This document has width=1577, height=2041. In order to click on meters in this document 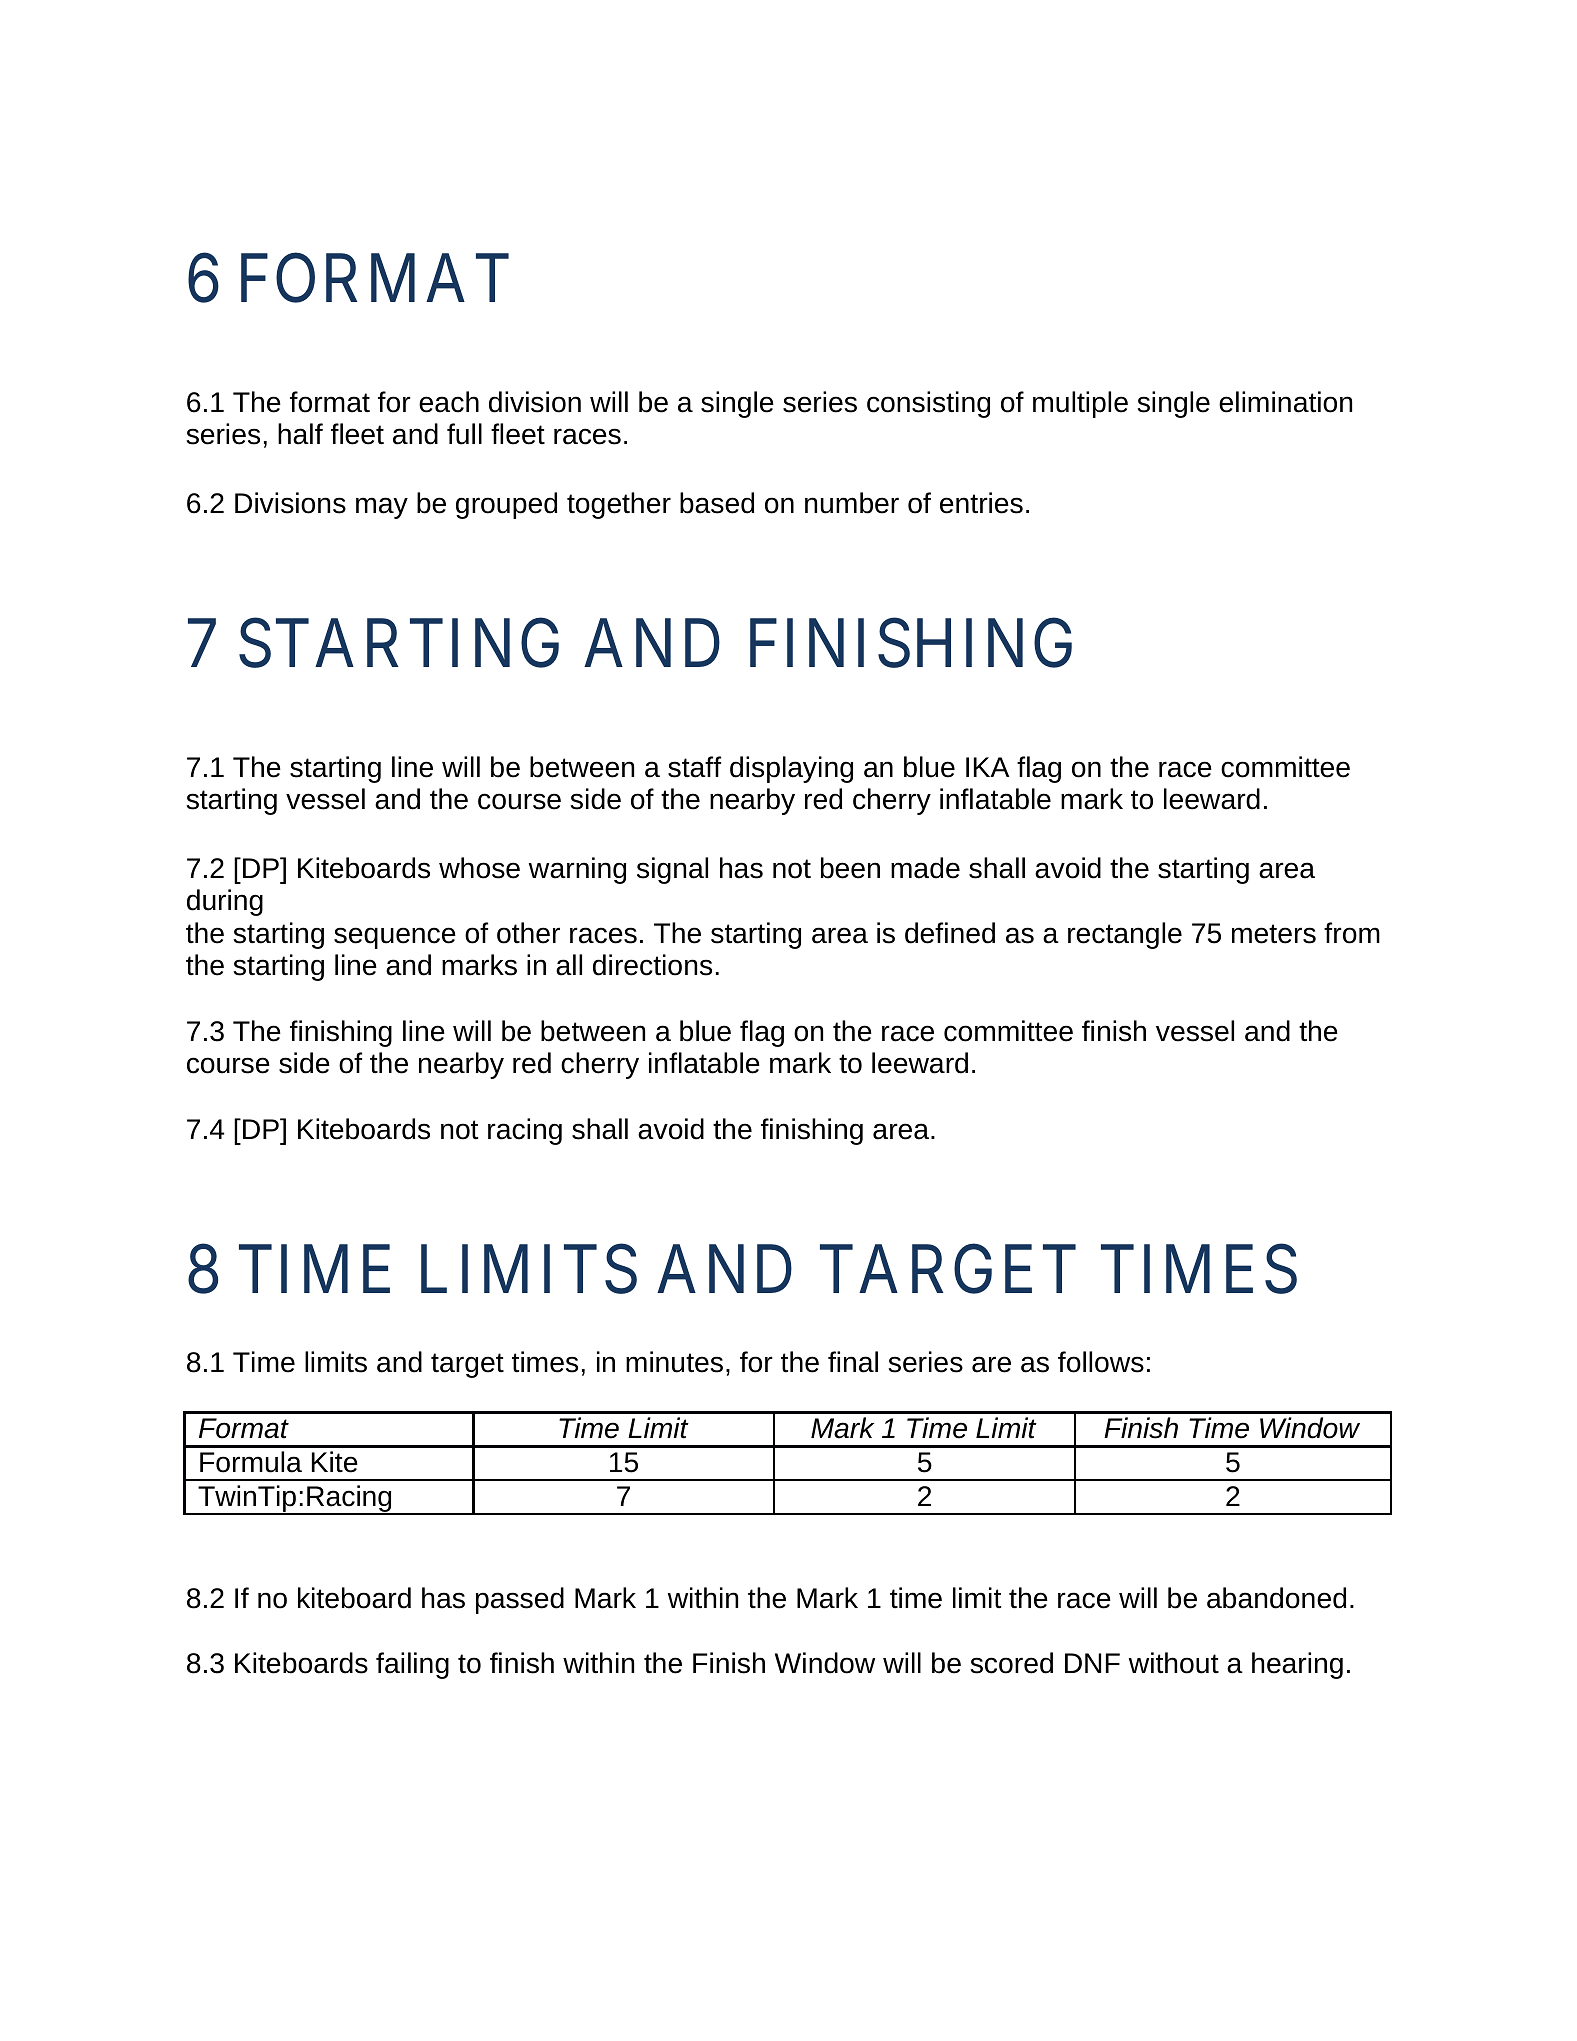, I will do `click(1274, 934)`.
